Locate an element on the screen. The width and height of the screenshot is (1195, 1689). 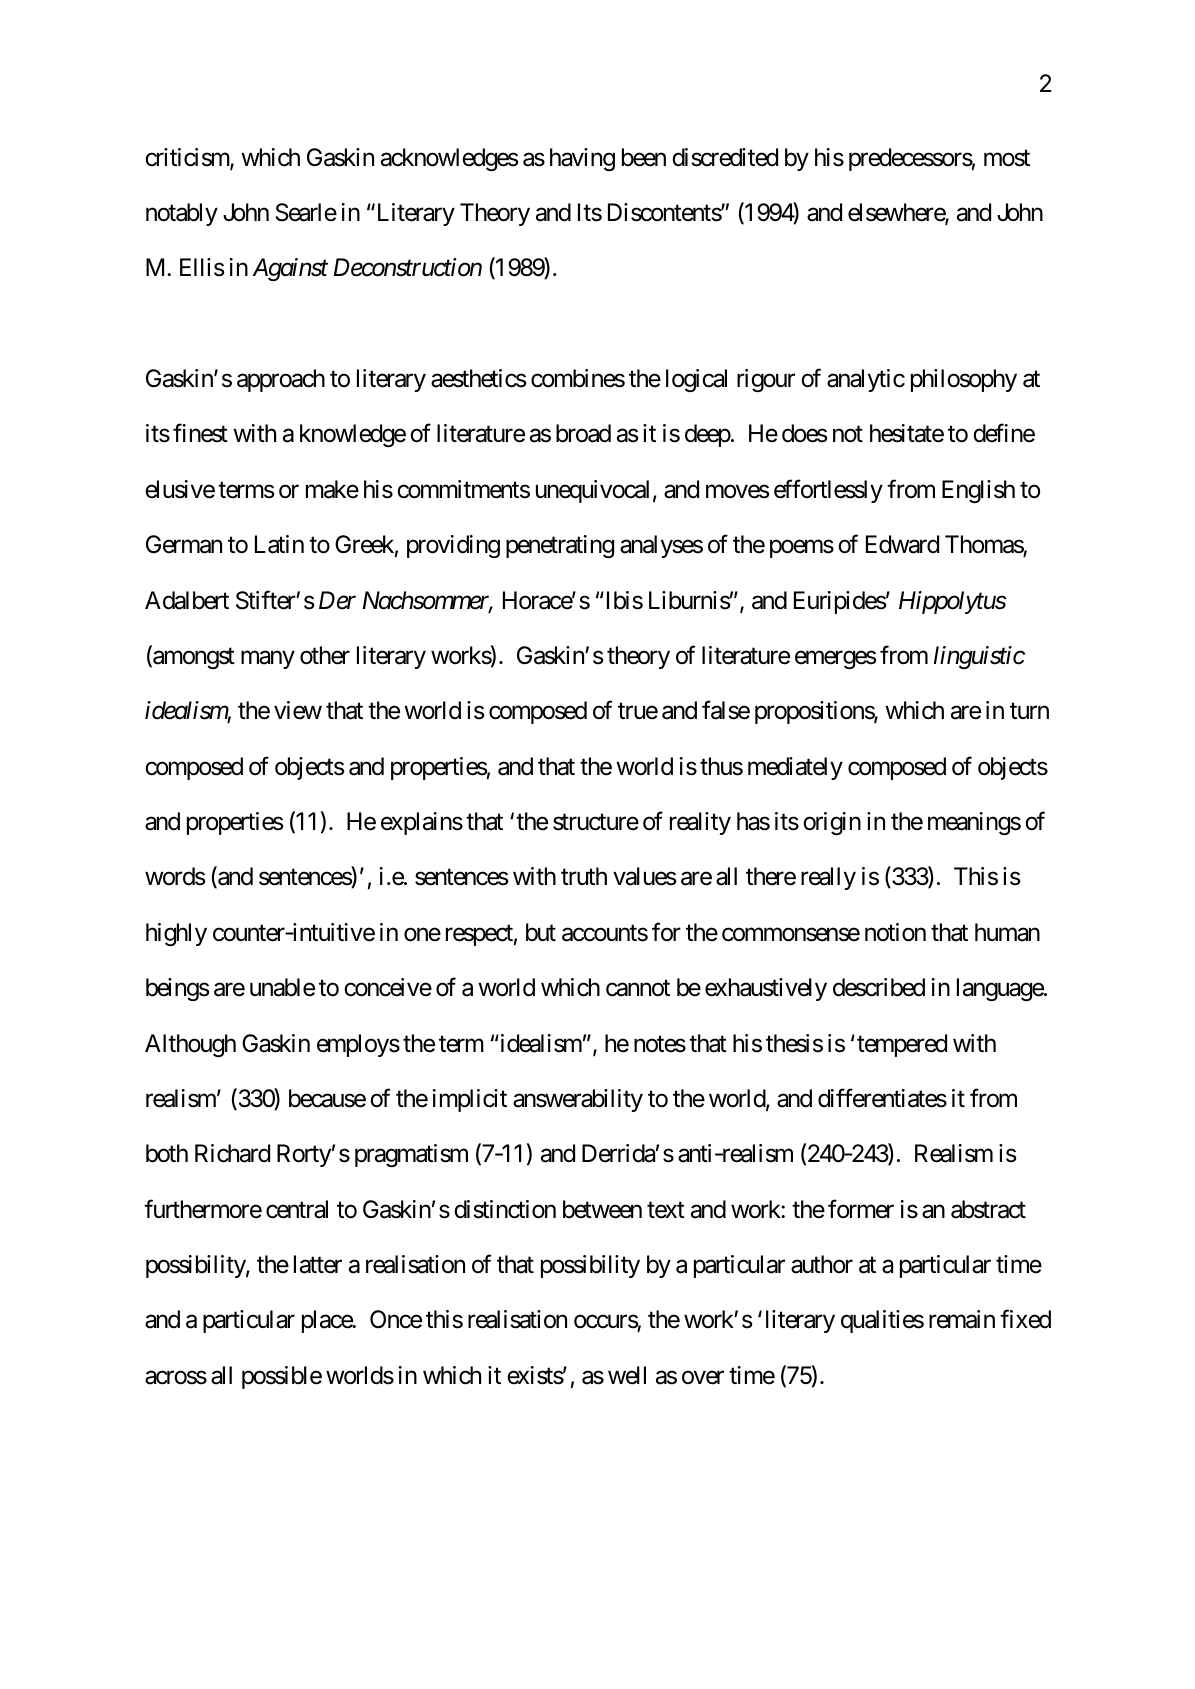
view is located at coordinates (298, 710).
